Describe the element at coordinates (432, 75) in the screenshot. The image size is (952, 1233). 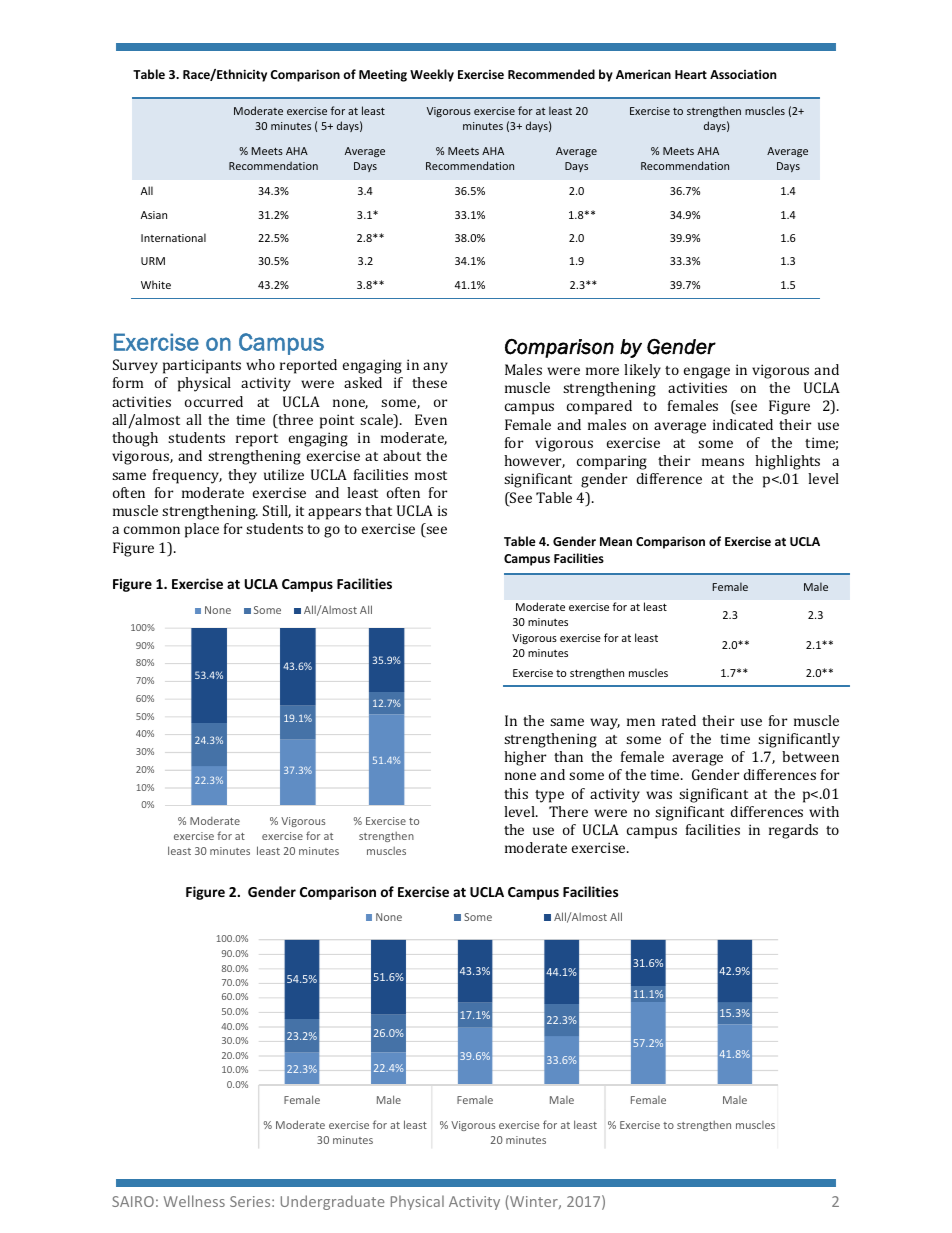
I see `Weekly` at that location.
